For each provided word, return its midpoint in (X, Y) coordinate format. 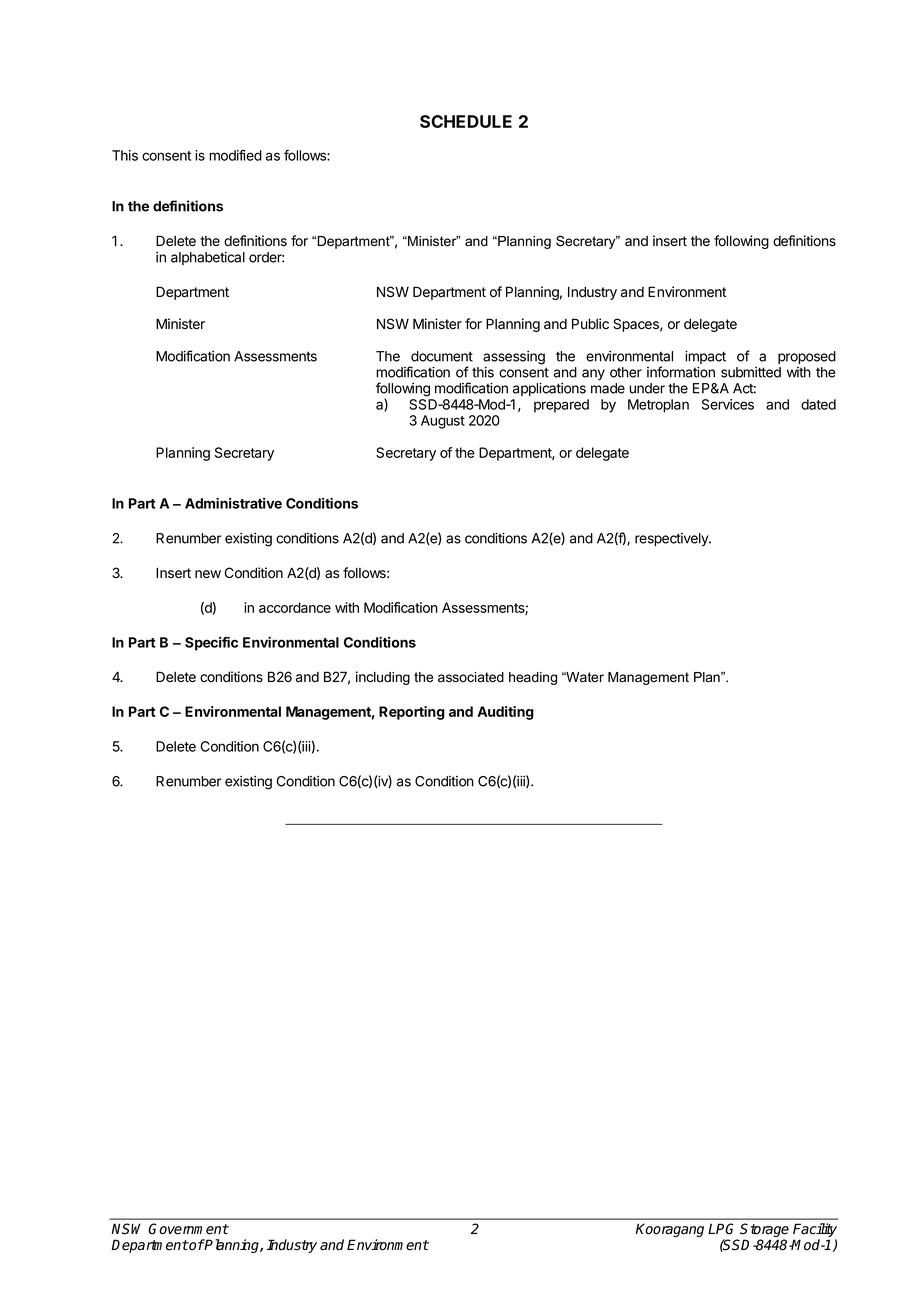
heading (533, 678)
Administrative (233, 503)
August (443, 422)
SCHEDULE (466, 121)
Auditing (505, 713)
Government (188, 1229)
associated (471, 677)
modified (235, 155)
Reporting (412, 713)
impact (705, 358)
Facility (815, 1231)
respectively (672, 539)
